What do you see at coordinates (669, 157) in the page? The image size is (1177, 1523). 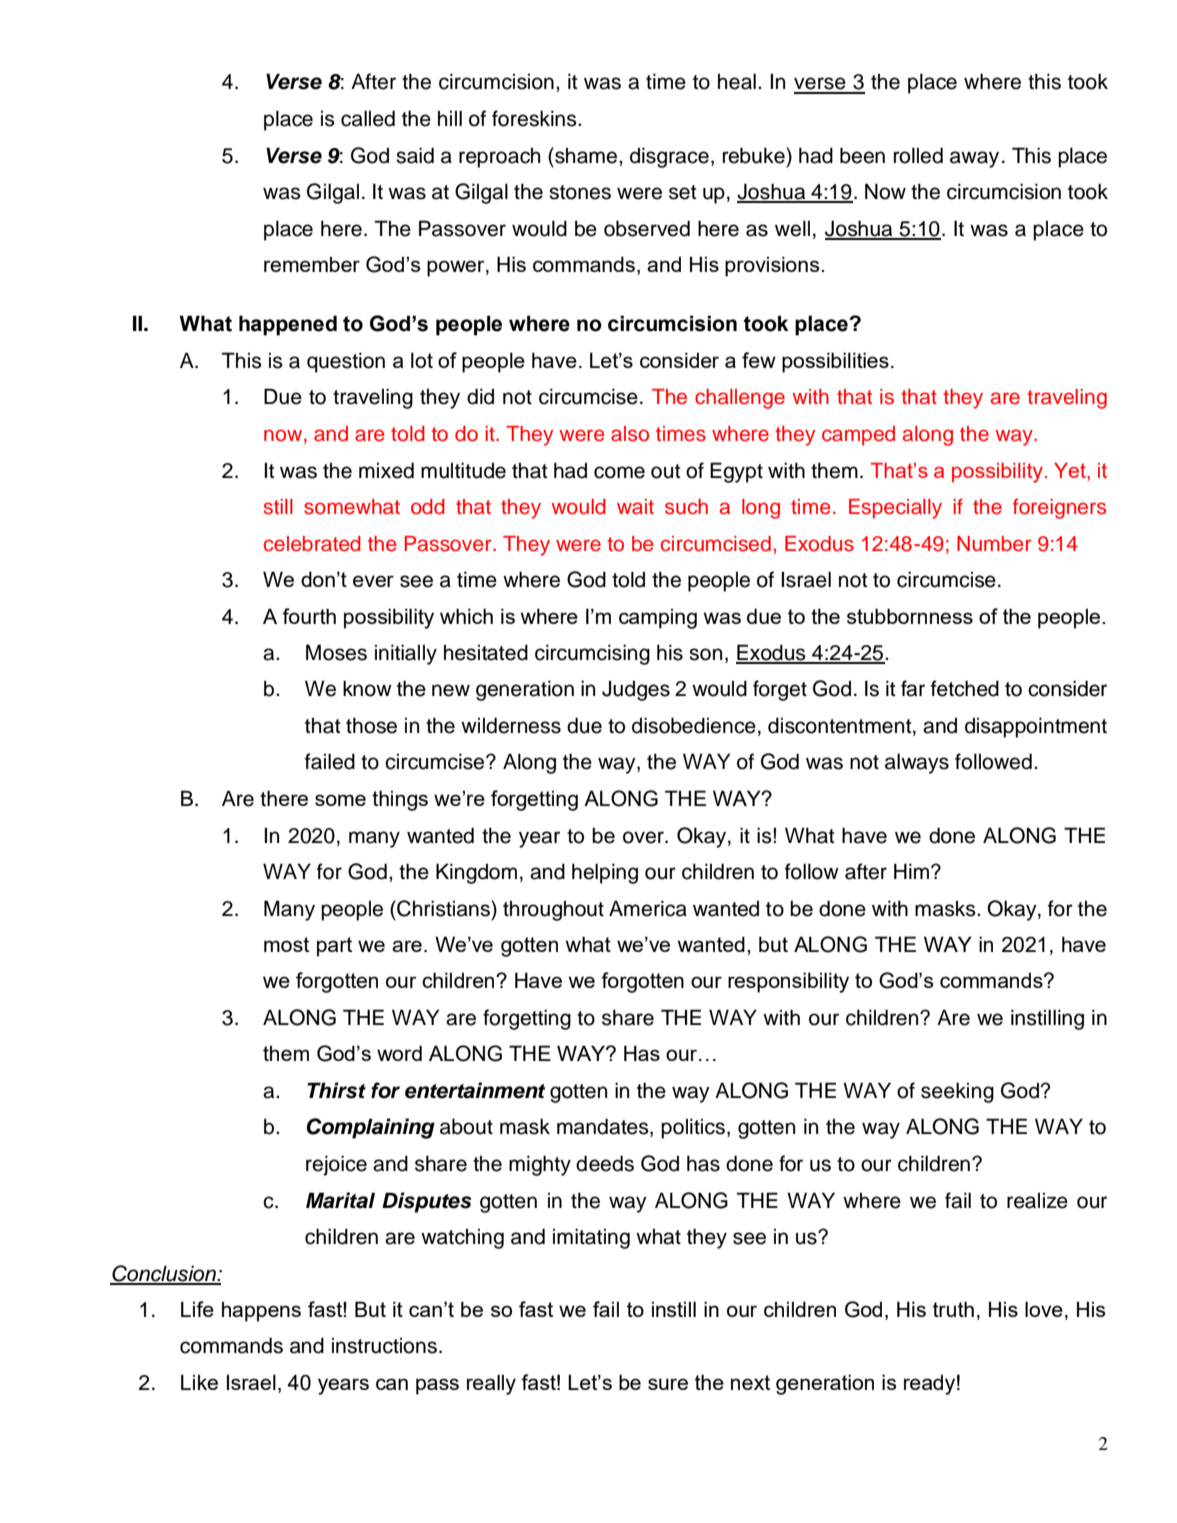 I see `disgrace` at bounding box center [669, 157].
